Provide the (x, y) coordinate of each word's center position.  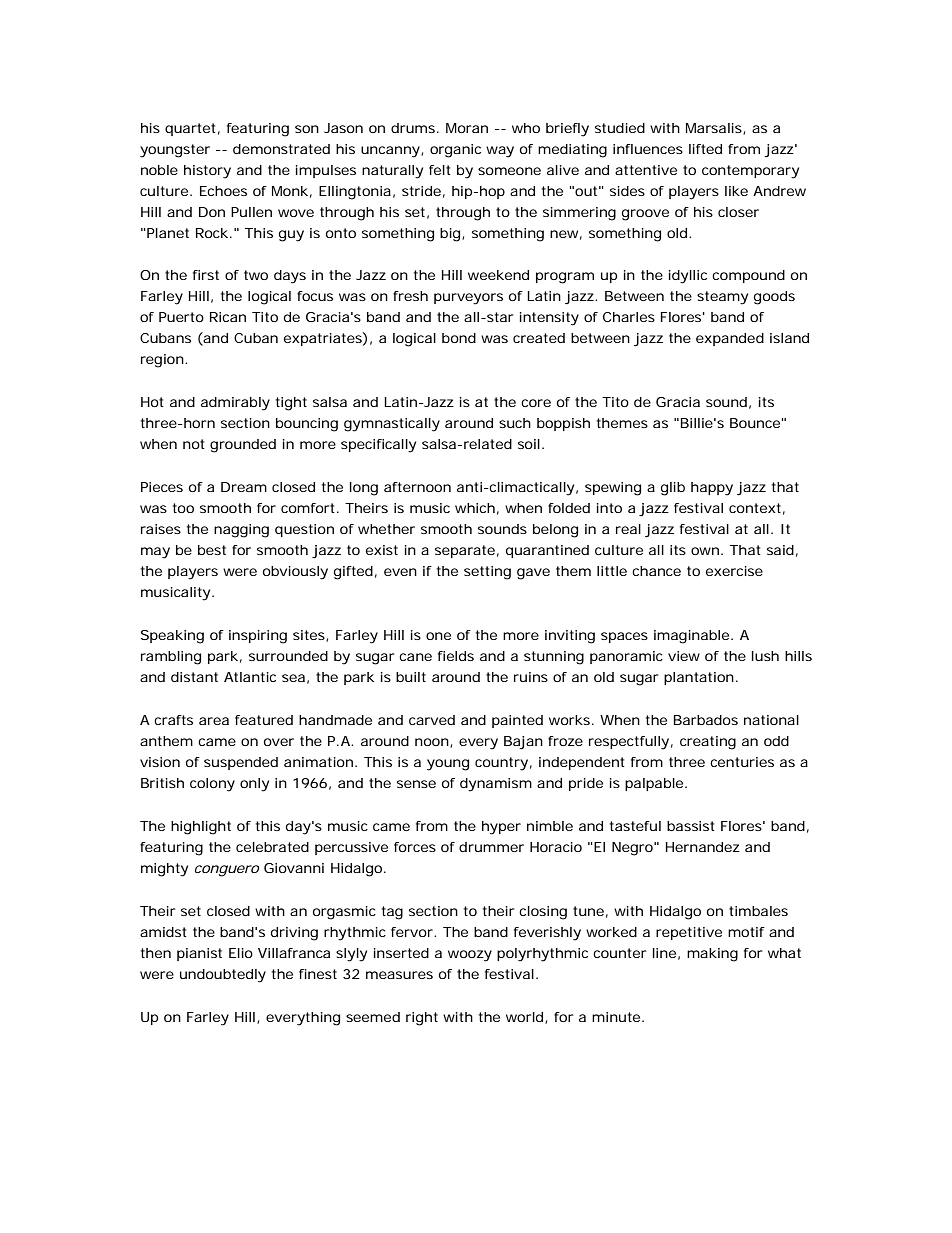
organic (455, 151)
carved (432, 720)
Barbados (706, 720)
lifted (705, 149)
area (214, 721)
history (207, 172)
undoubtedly (223, 976)
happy (712, 489)
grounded (243, 446)
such (515, 423)
